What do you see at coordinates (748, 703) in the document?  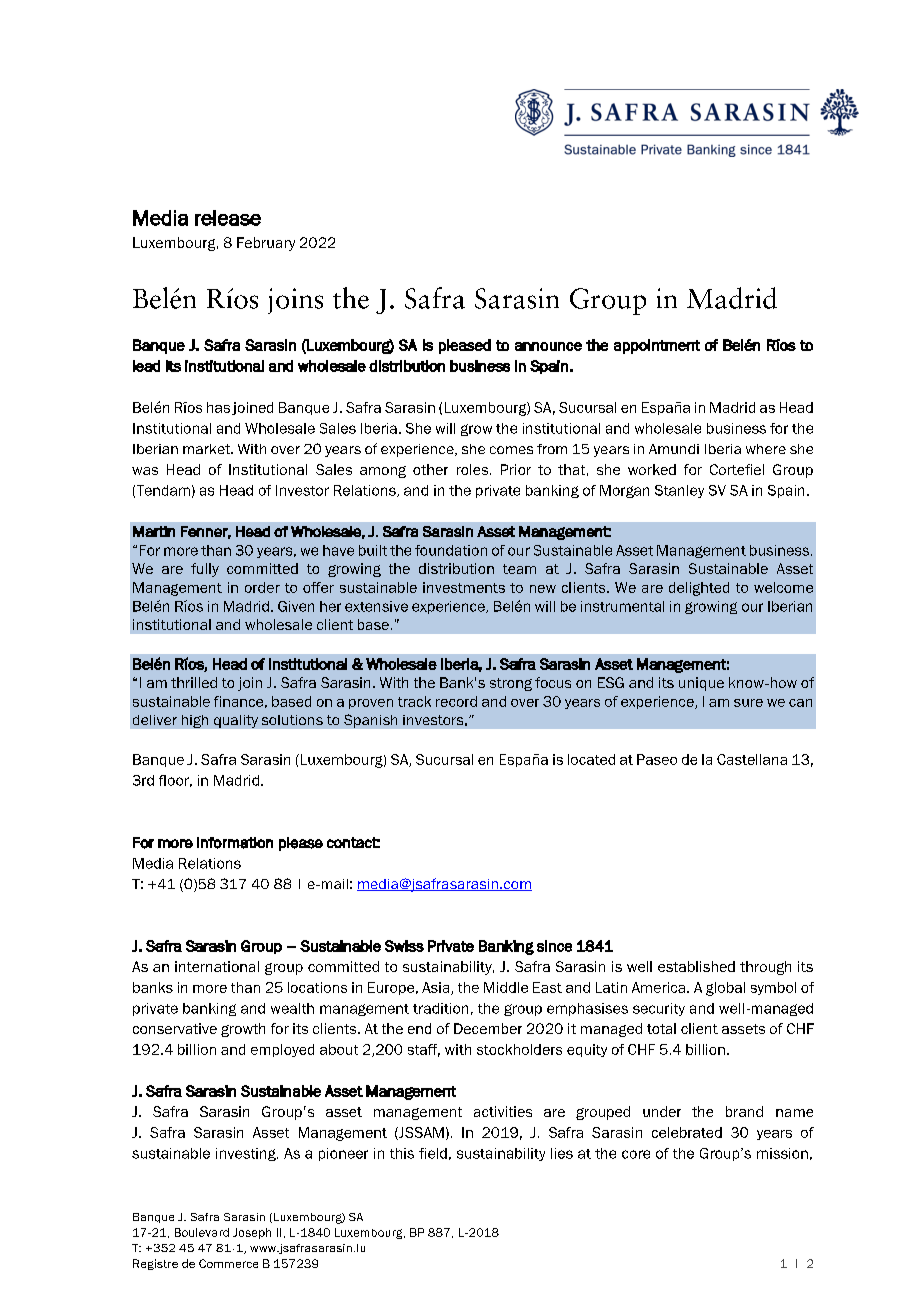 I see `sure` at bounding box center [748, 703].
